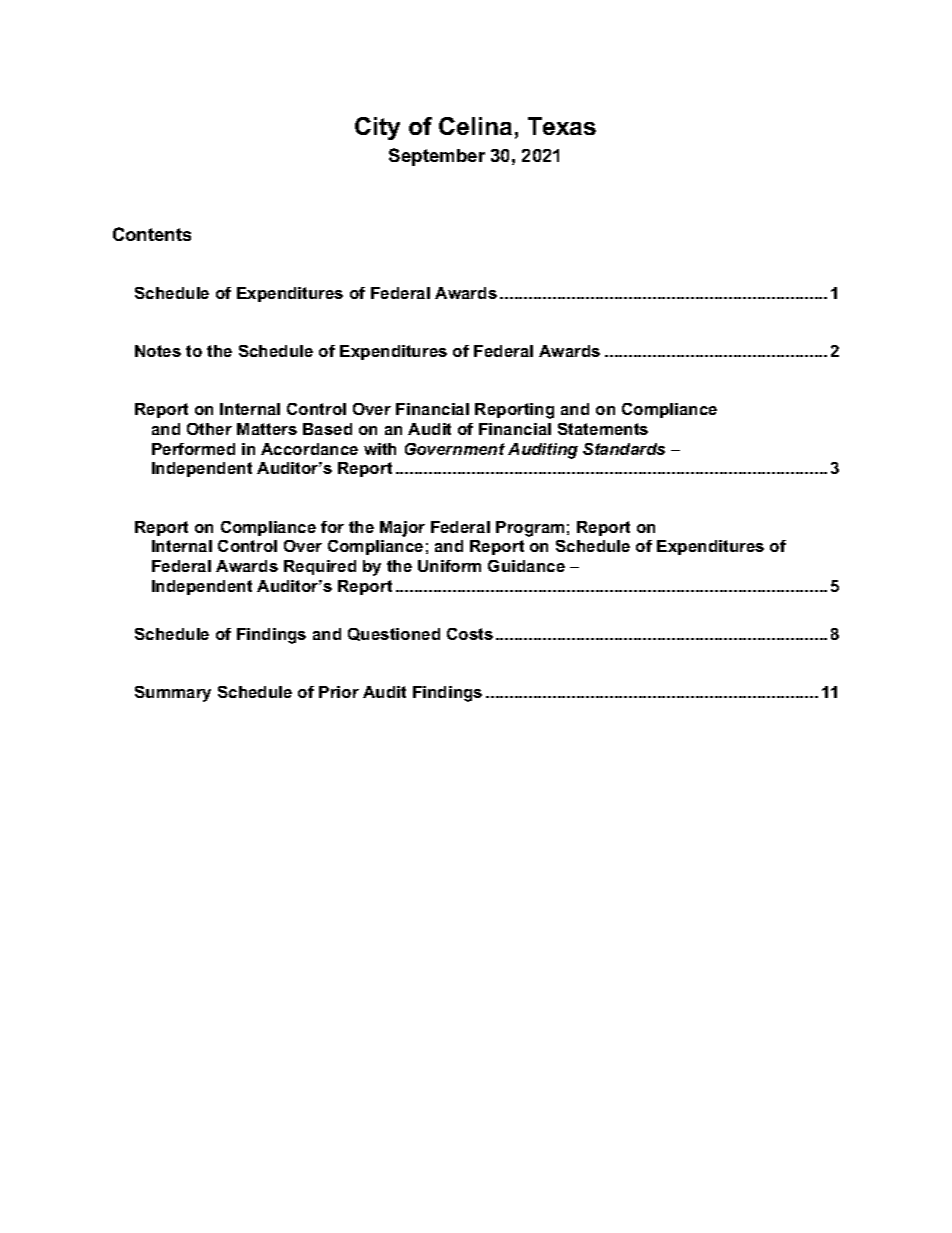 This page has width=952, height=1233. What do you see at coordinates (562, 126) in the page?
I see `Texas` at bounding box center [562, 126].
